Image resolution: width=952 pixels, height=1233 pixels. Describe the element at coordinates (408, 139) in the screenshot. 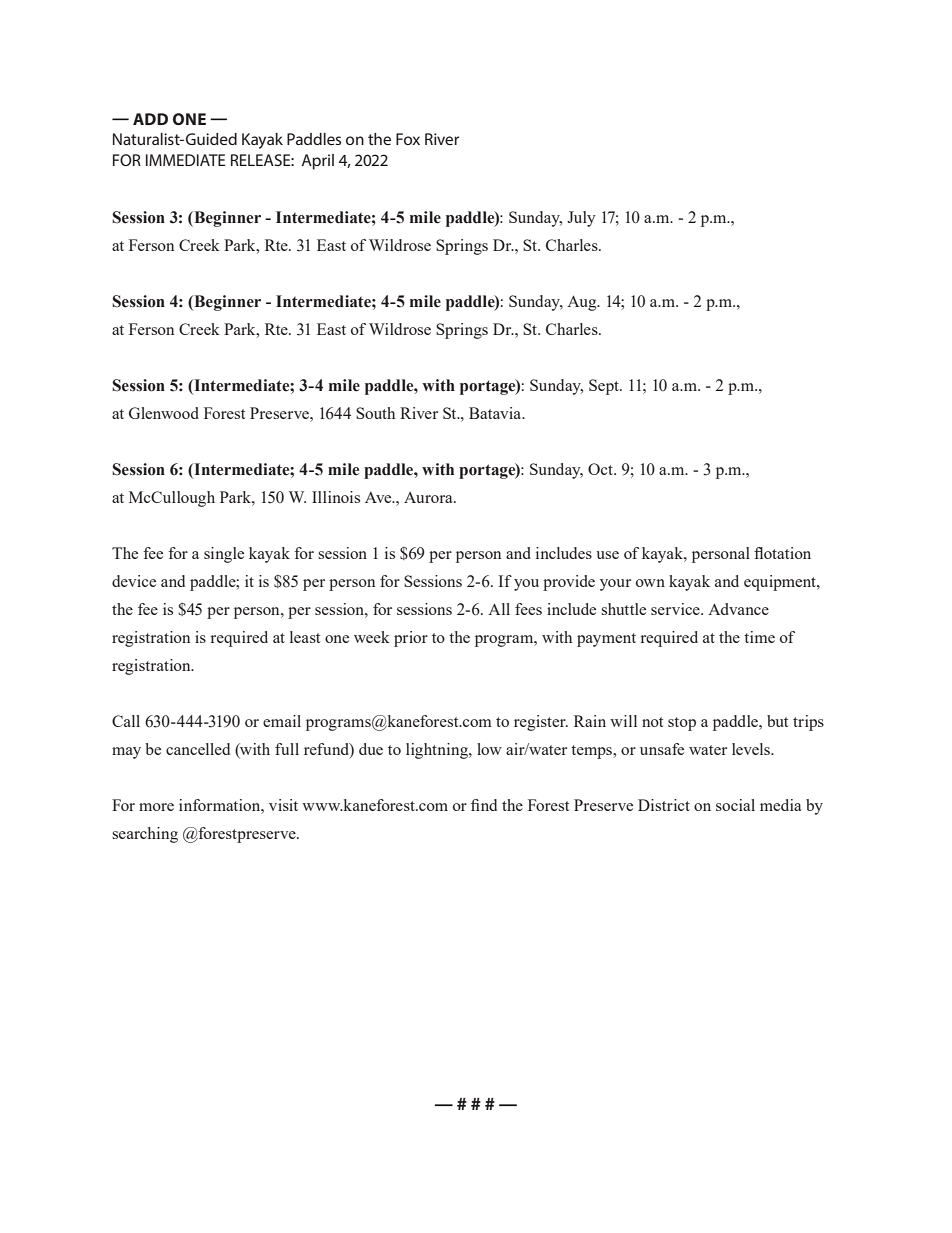

I see `Fox` at that location.
